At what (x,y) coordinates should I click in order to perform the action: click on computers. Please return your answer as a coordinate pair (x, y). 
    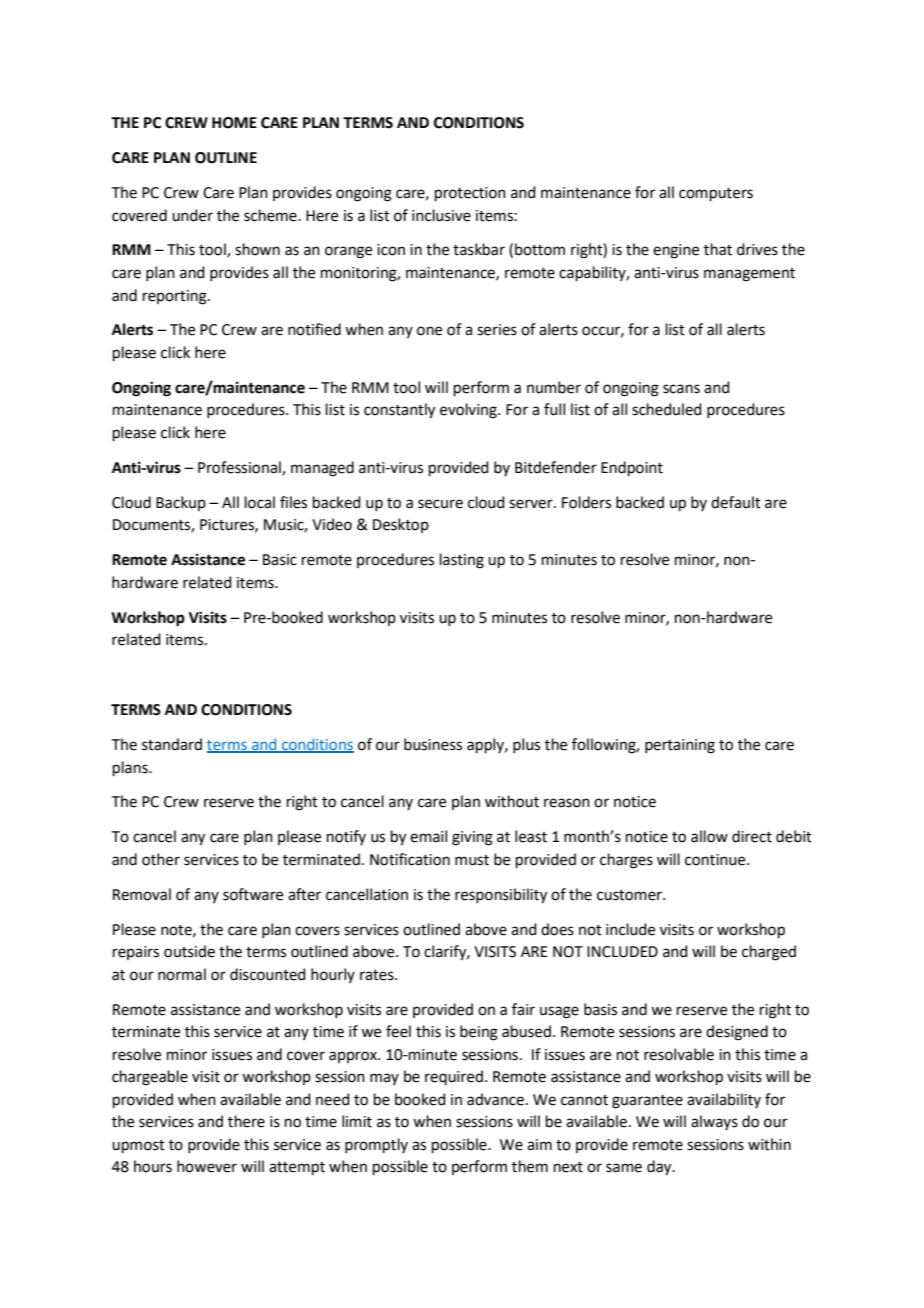
    Looking at the image, I should click on (716, 194).
